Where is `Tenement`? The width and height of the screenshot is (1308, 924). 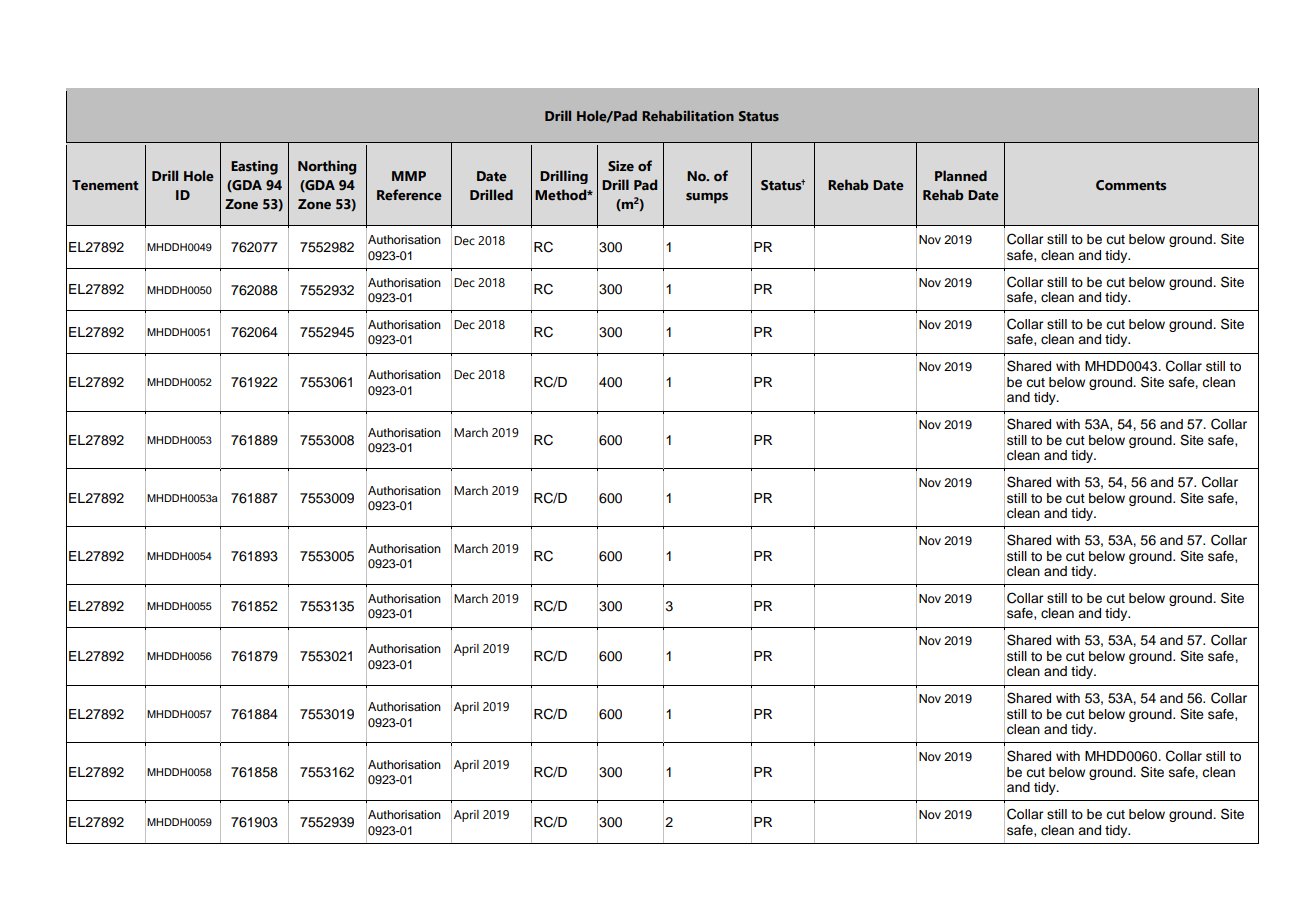 Tenement is located at coordinates (105, 185).
